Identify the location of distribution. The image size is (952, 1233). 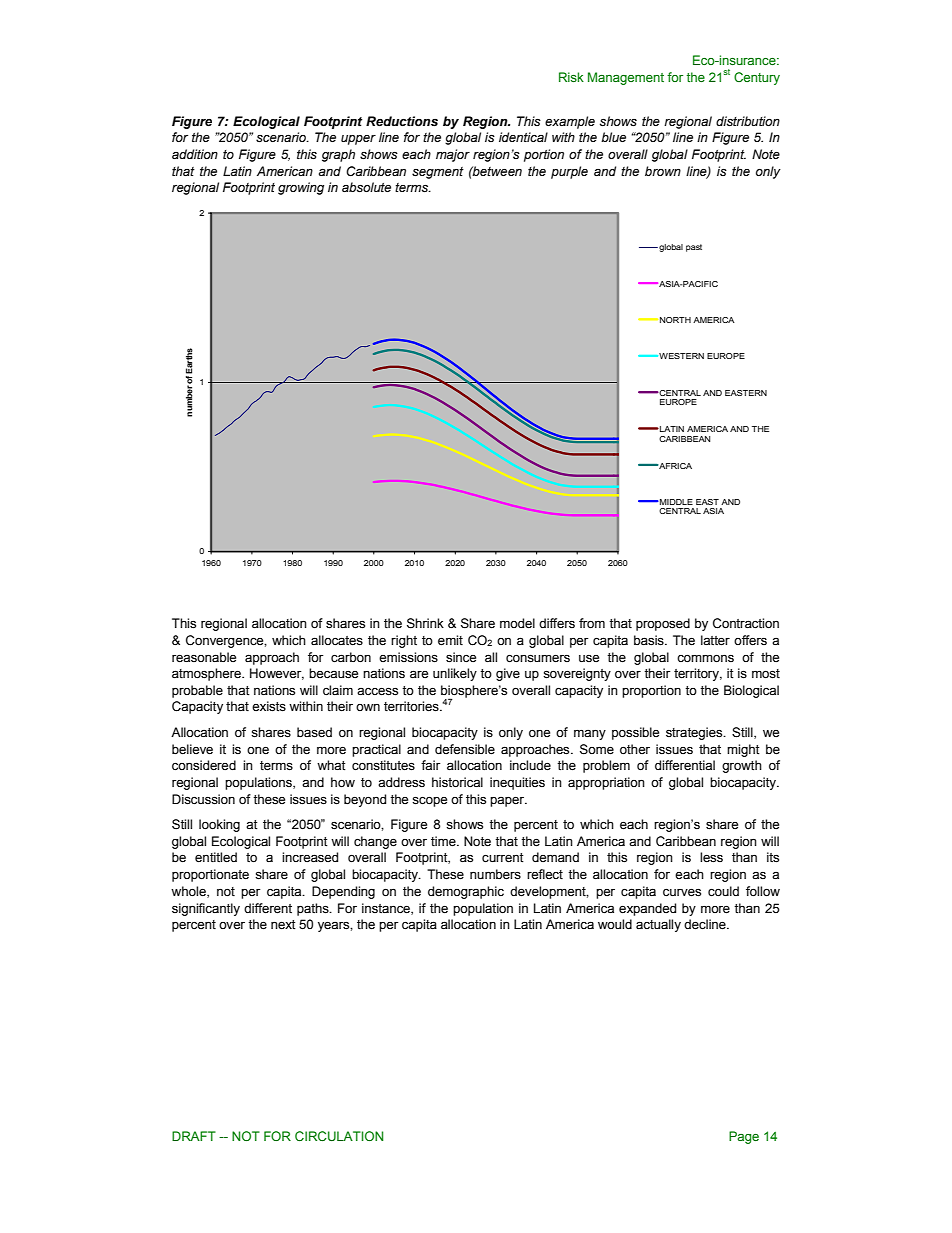
(748, 121).
